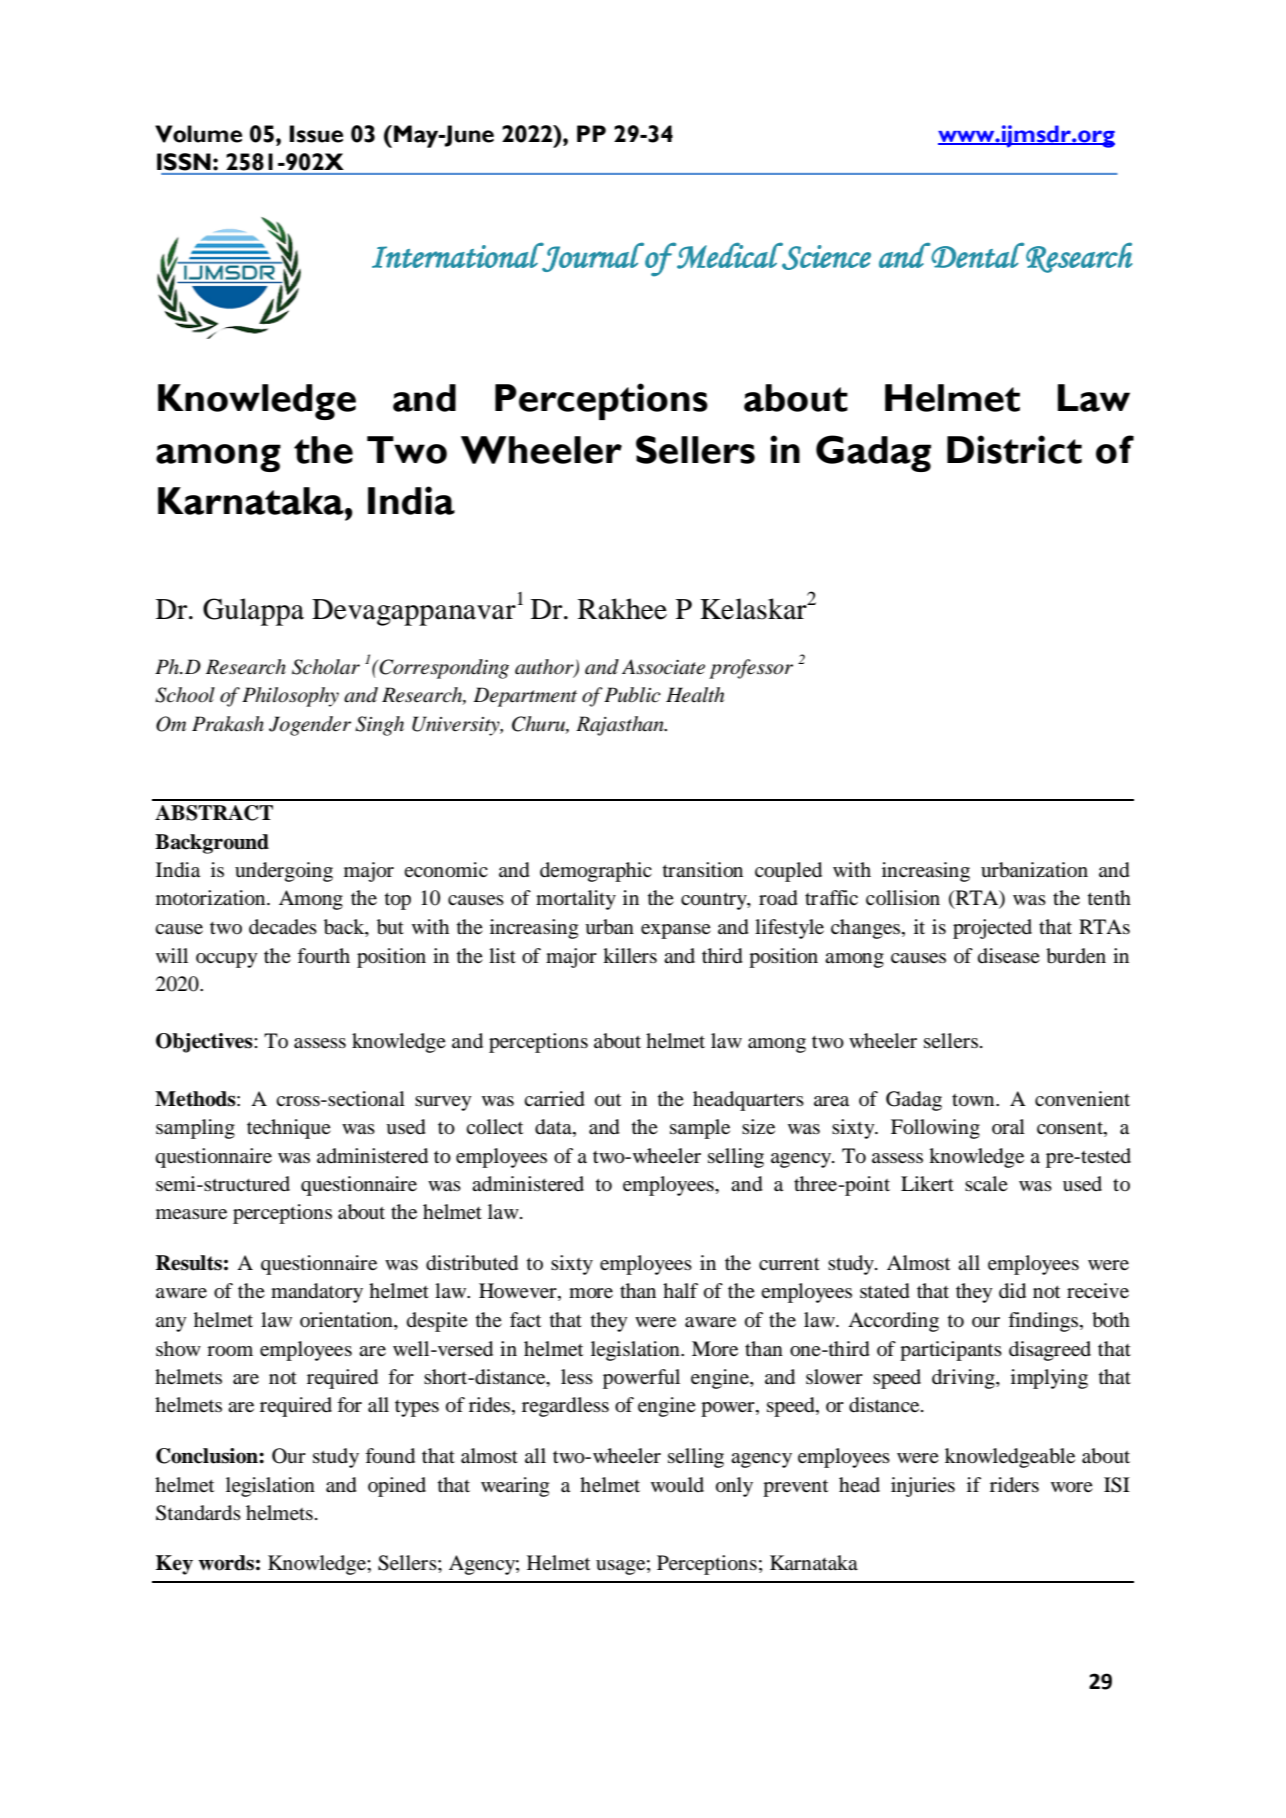 Image resolution: width=1286 pixels, height=1818 pixels. Describe the element at coordinates (316, 134) in the page. I see `Issue` at that location.
